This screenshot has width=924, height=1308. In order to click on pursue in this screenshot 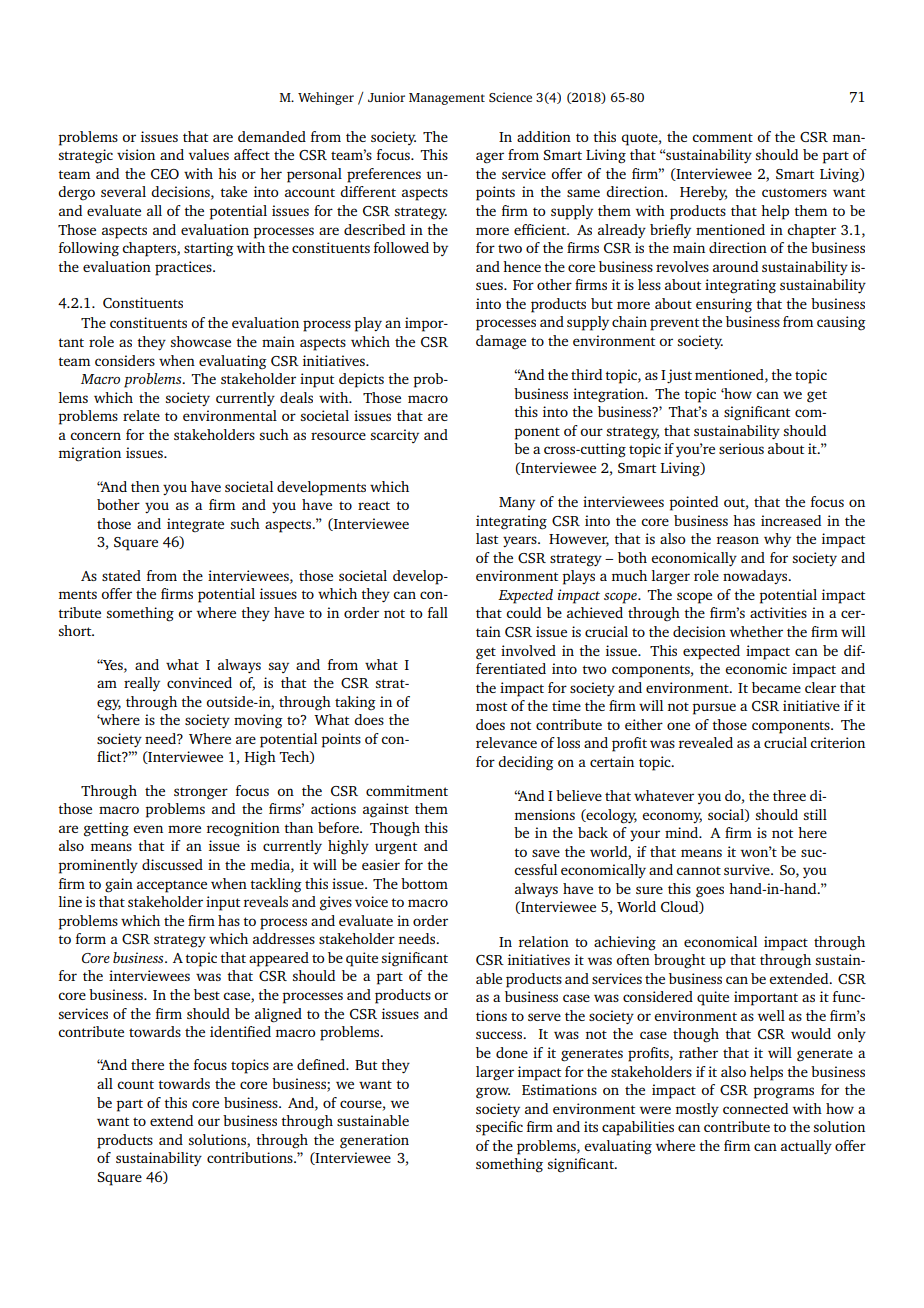, I will do `click(714, 709)`.
